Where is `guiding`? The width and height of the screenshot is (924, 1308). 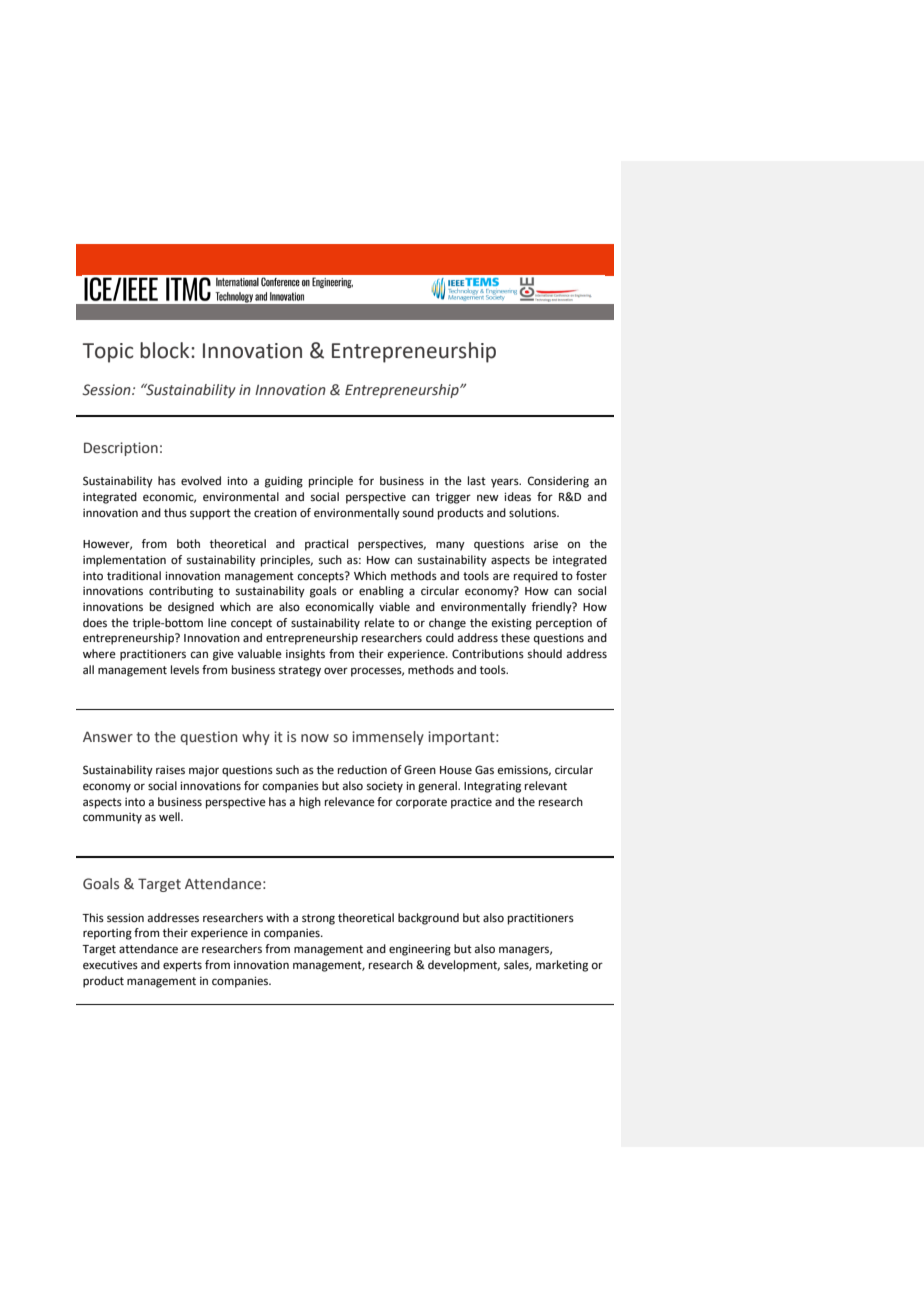
guiding is located at coordinates (284, 482).
